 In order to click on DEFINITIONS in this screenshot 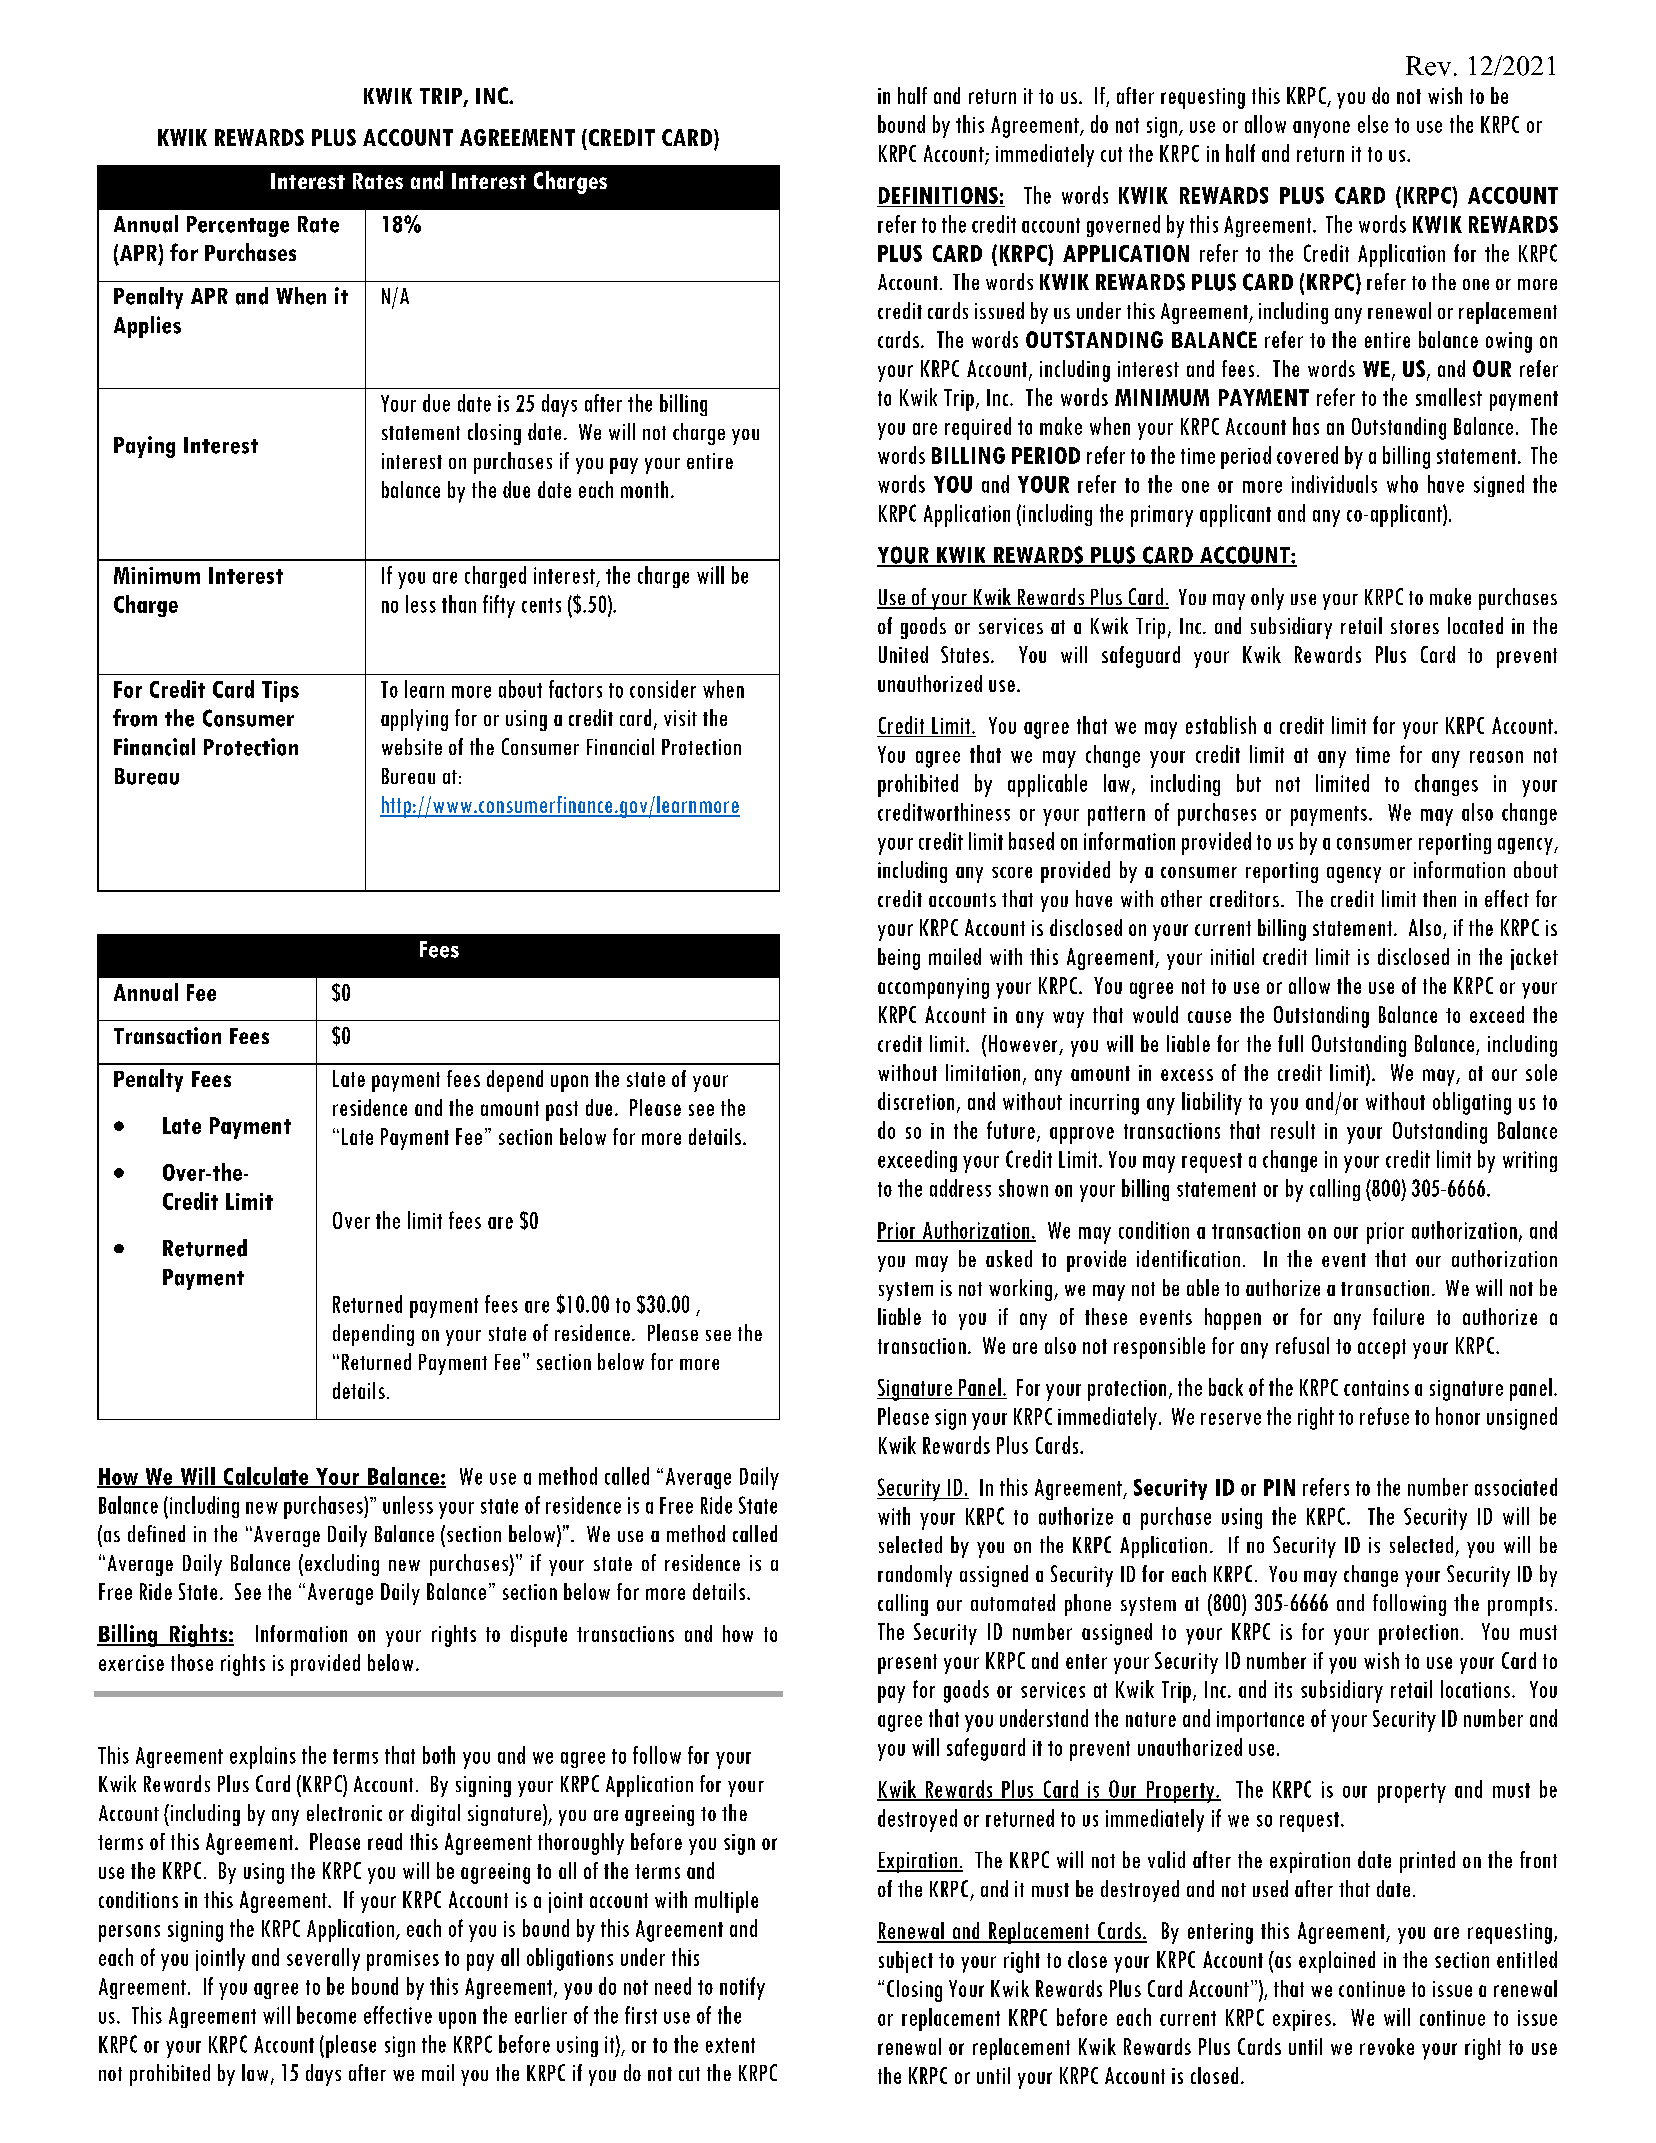, I will do `click(938, 195)`.
